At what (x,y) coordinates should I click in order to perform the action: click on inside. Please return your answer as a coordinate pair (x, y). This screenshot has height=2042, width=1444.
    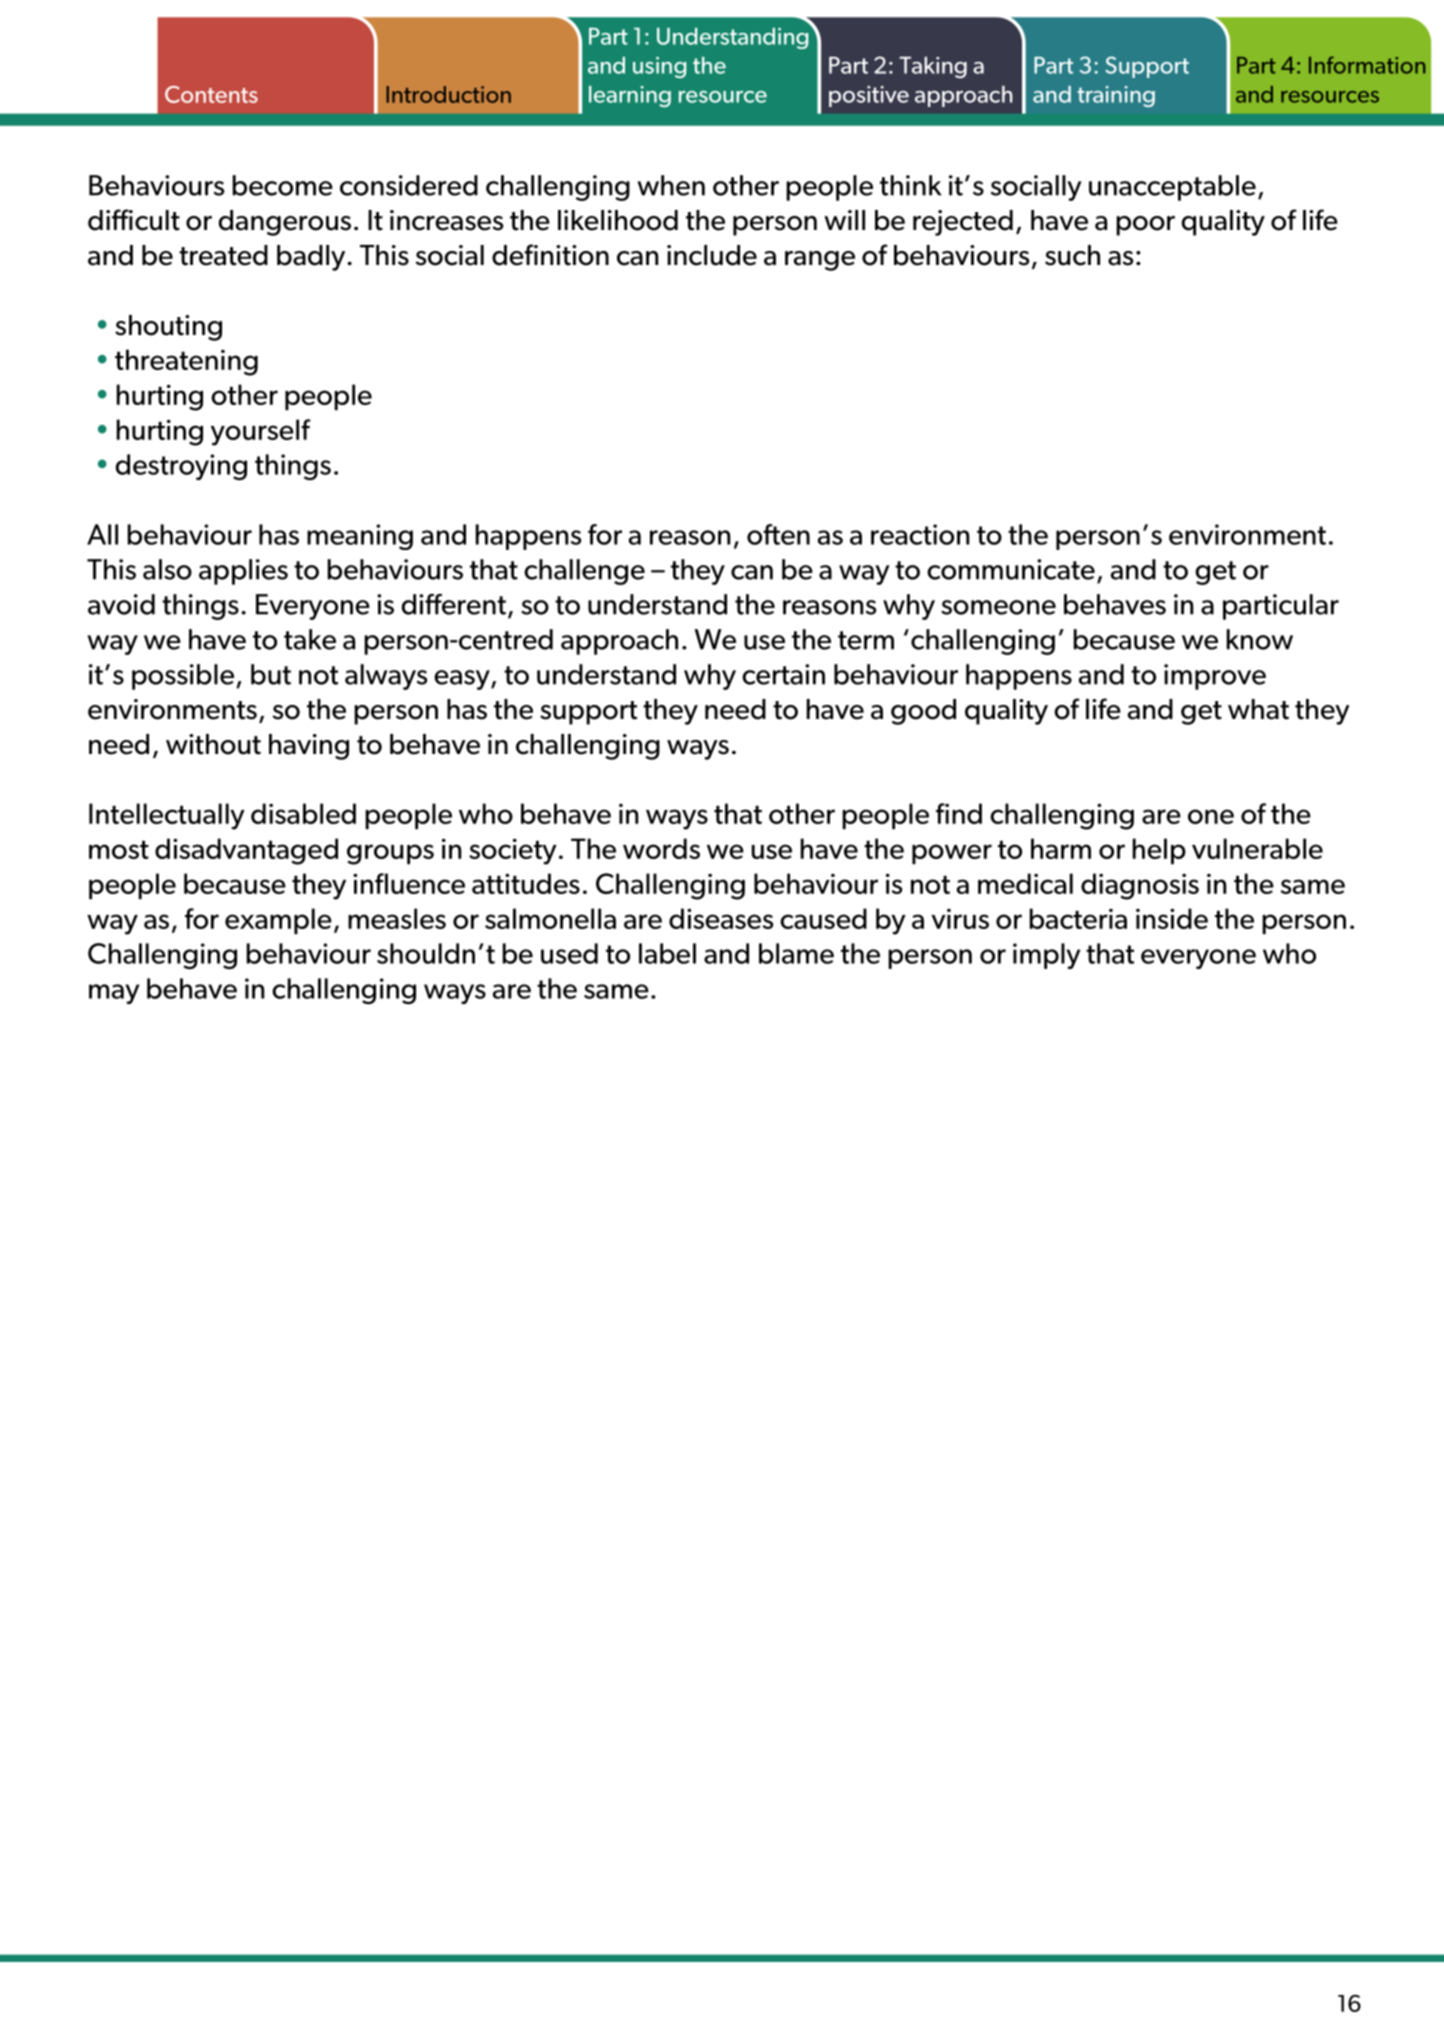
    Looking at the image, I should click on (1172, 918).
